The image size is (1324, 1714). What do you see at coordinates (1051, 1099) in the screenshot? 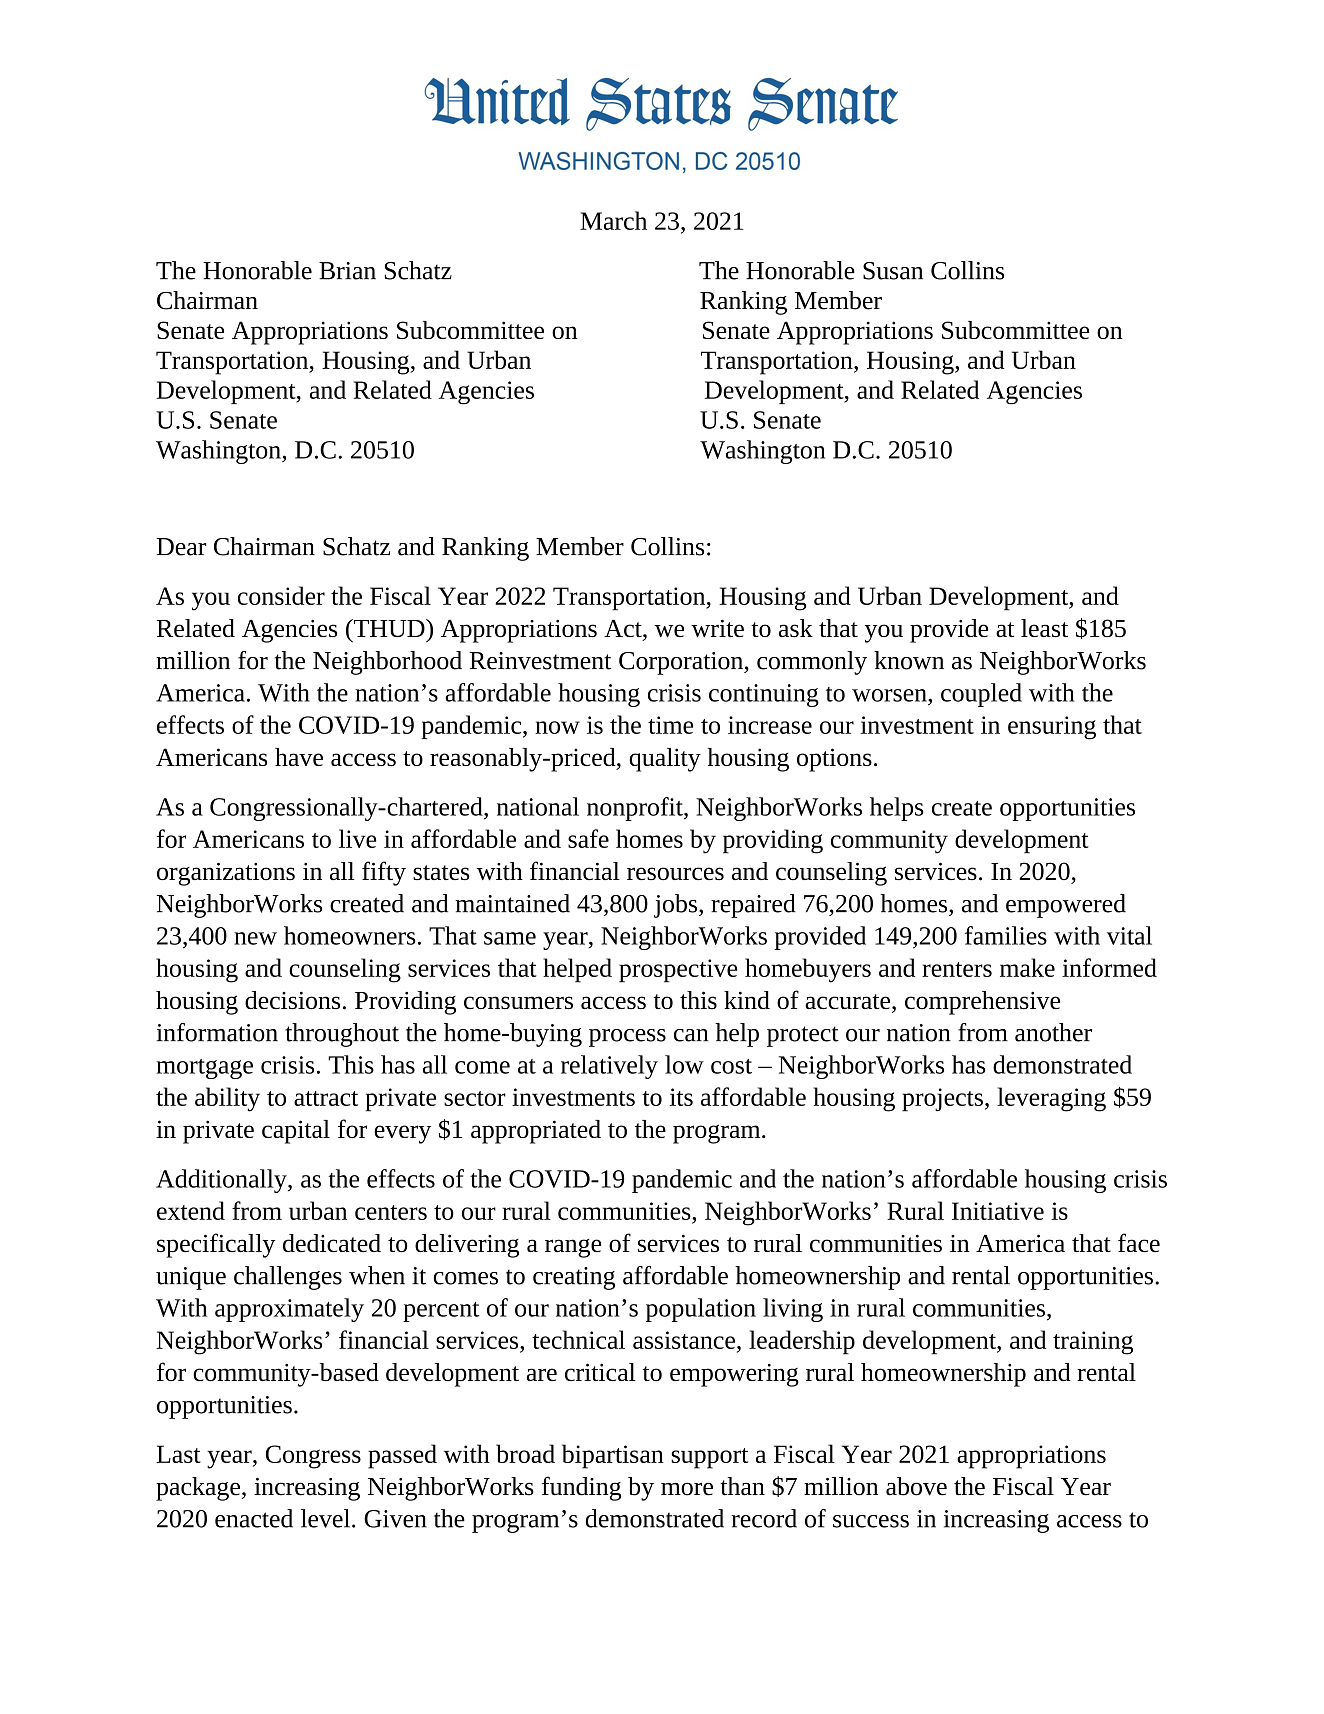
I see `leveraging` at bounding box center [1051, 1099].
